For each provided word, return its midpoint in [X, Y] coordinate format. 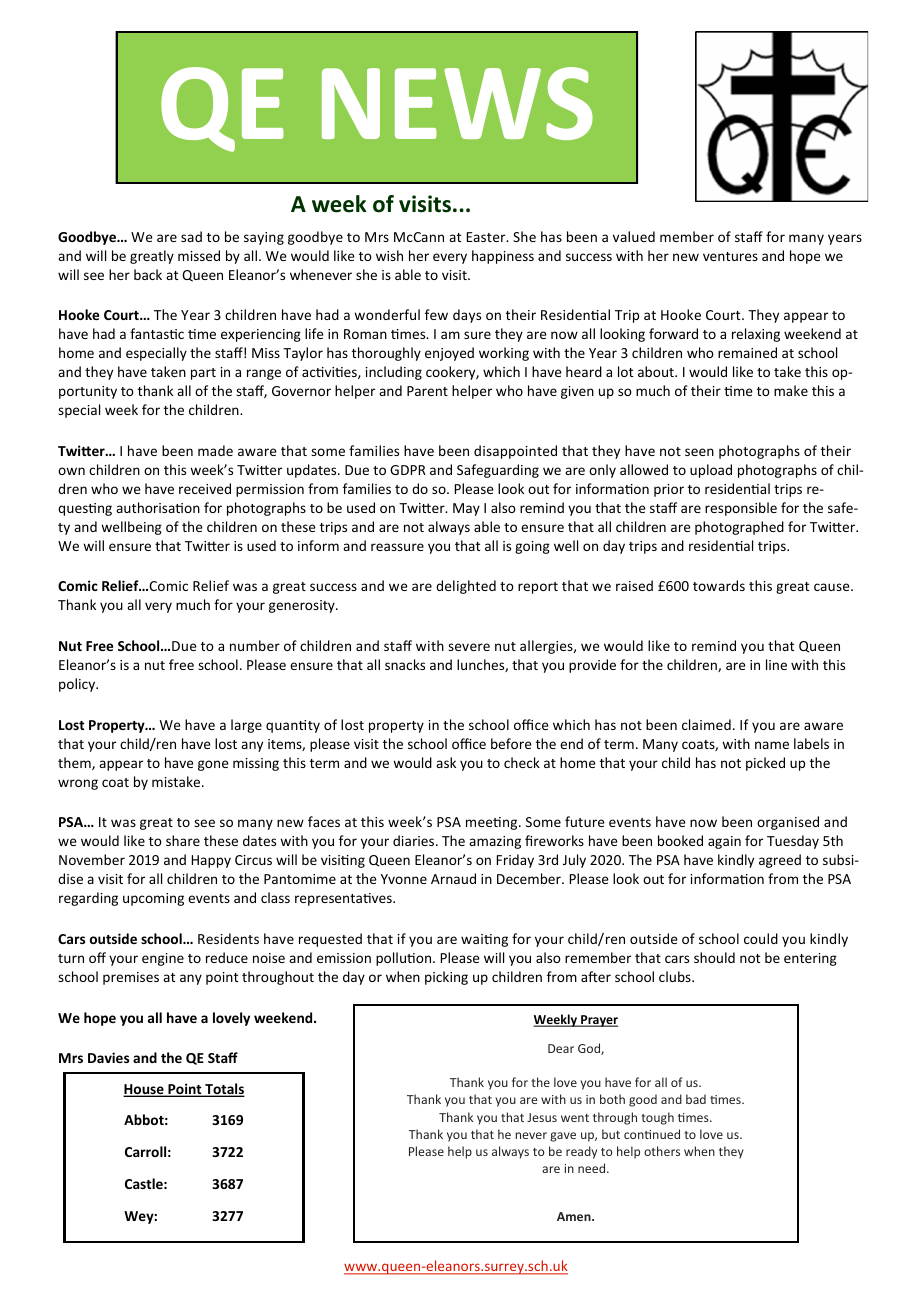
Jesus [542, 1117]
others [662, 1151]
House [144, 1090]
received [205, 488]
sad [191, 236]
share [183, 840]
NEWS [457, 103]
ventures [730, 256]
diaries [415, 840]
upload [711, 471]
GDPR [408, 470]
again [724, 842]
